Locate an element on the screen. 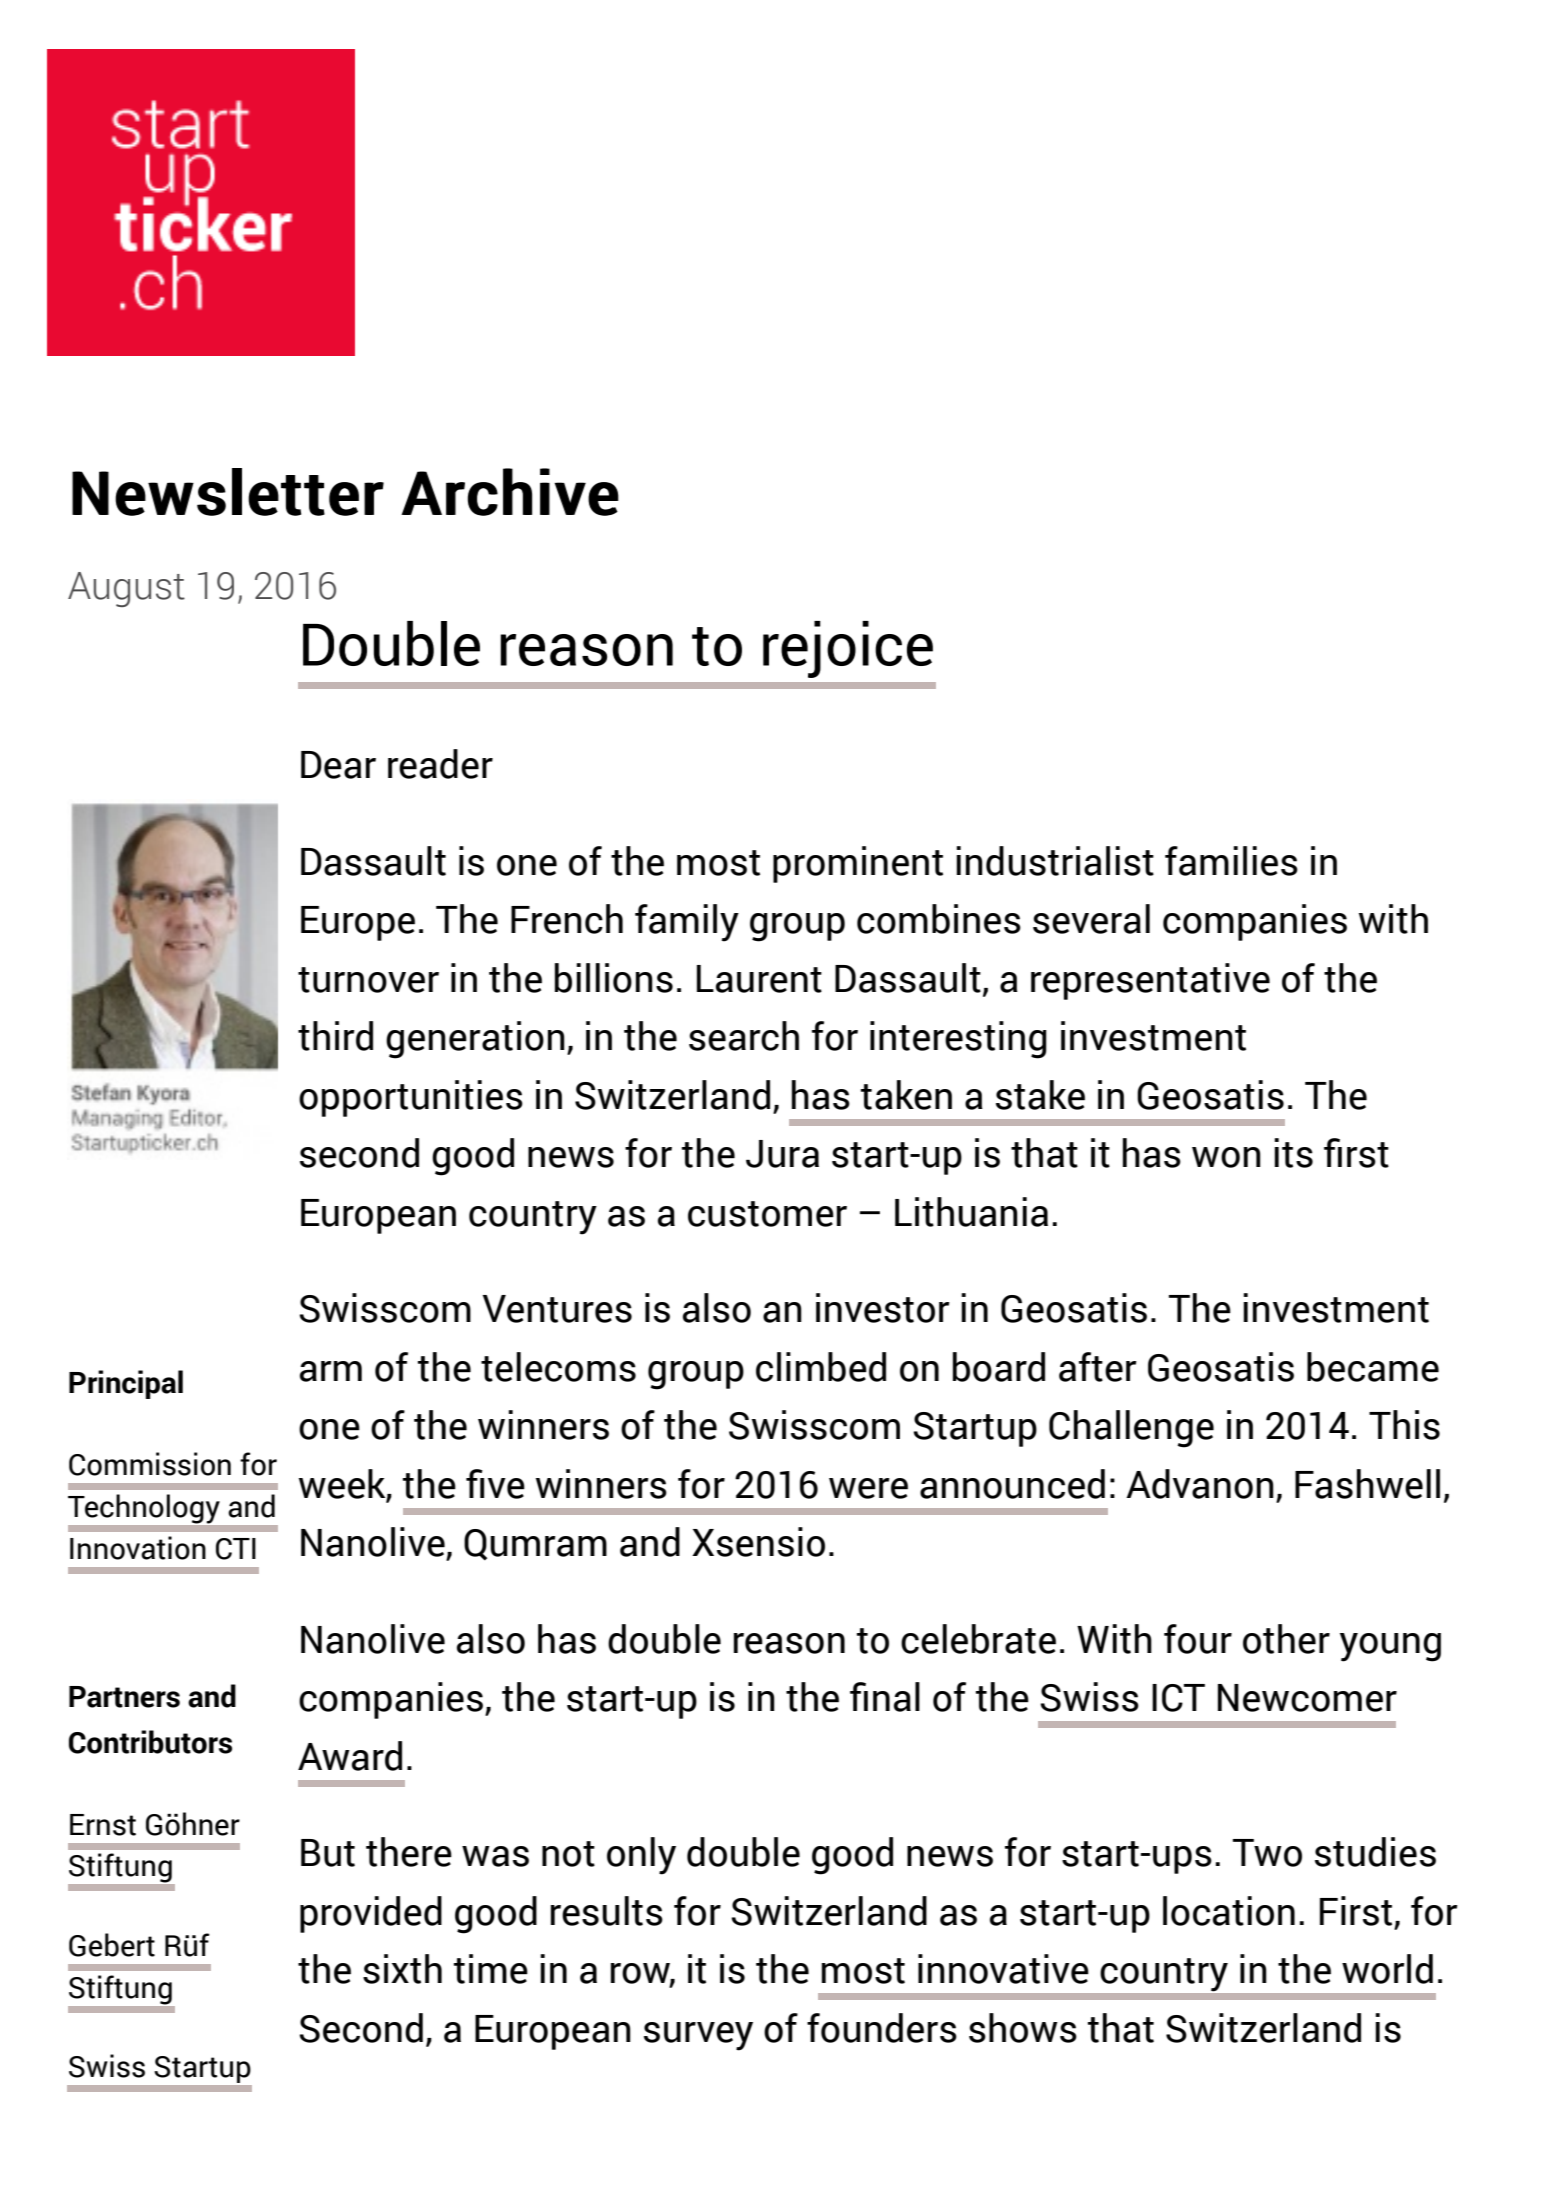  survey is located at coordinates (698, 2036).
